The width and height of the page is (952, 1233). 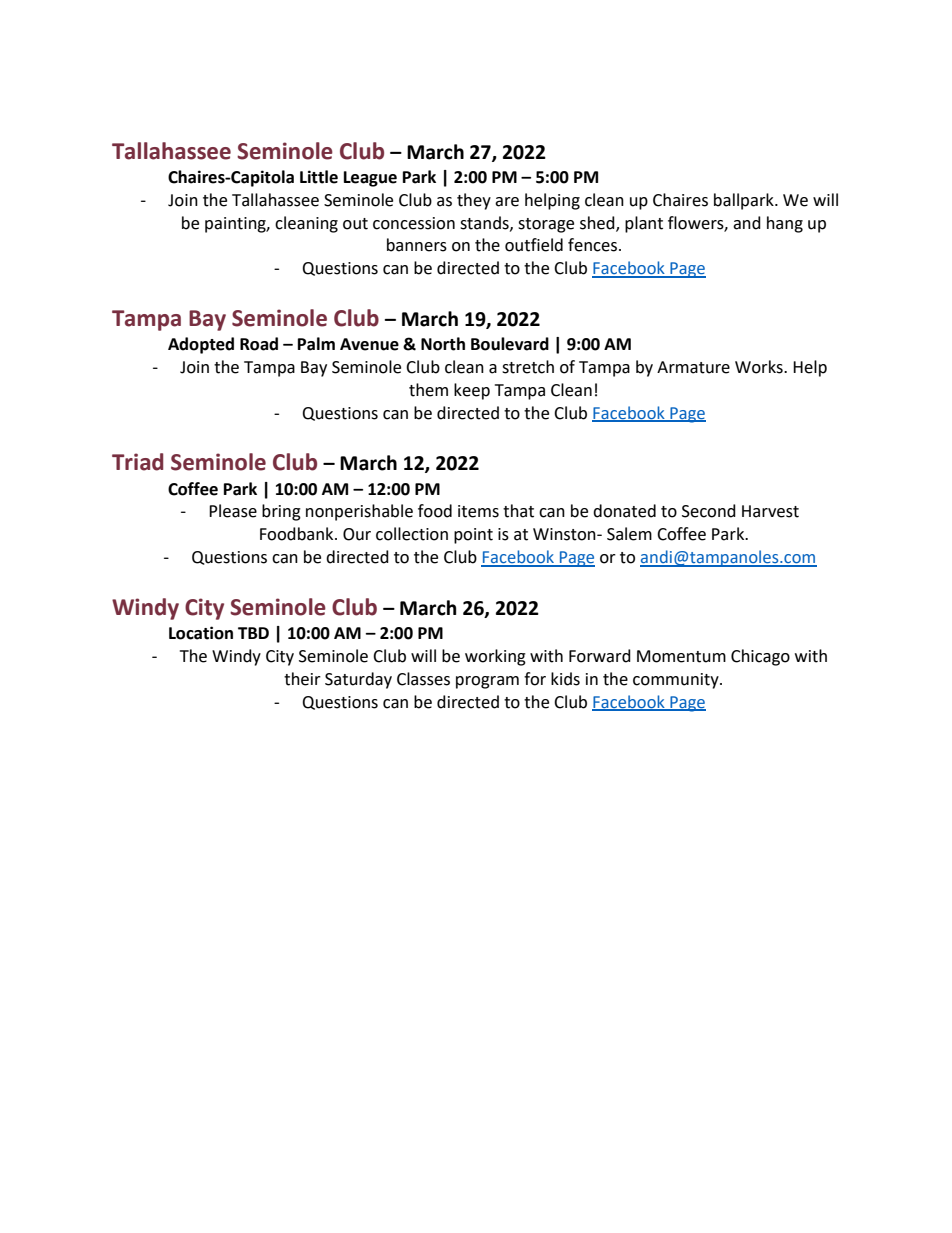 What do you see at coordinates (201, 345) in the page?
I see `Adopted` at bounding box center [201, 345].
